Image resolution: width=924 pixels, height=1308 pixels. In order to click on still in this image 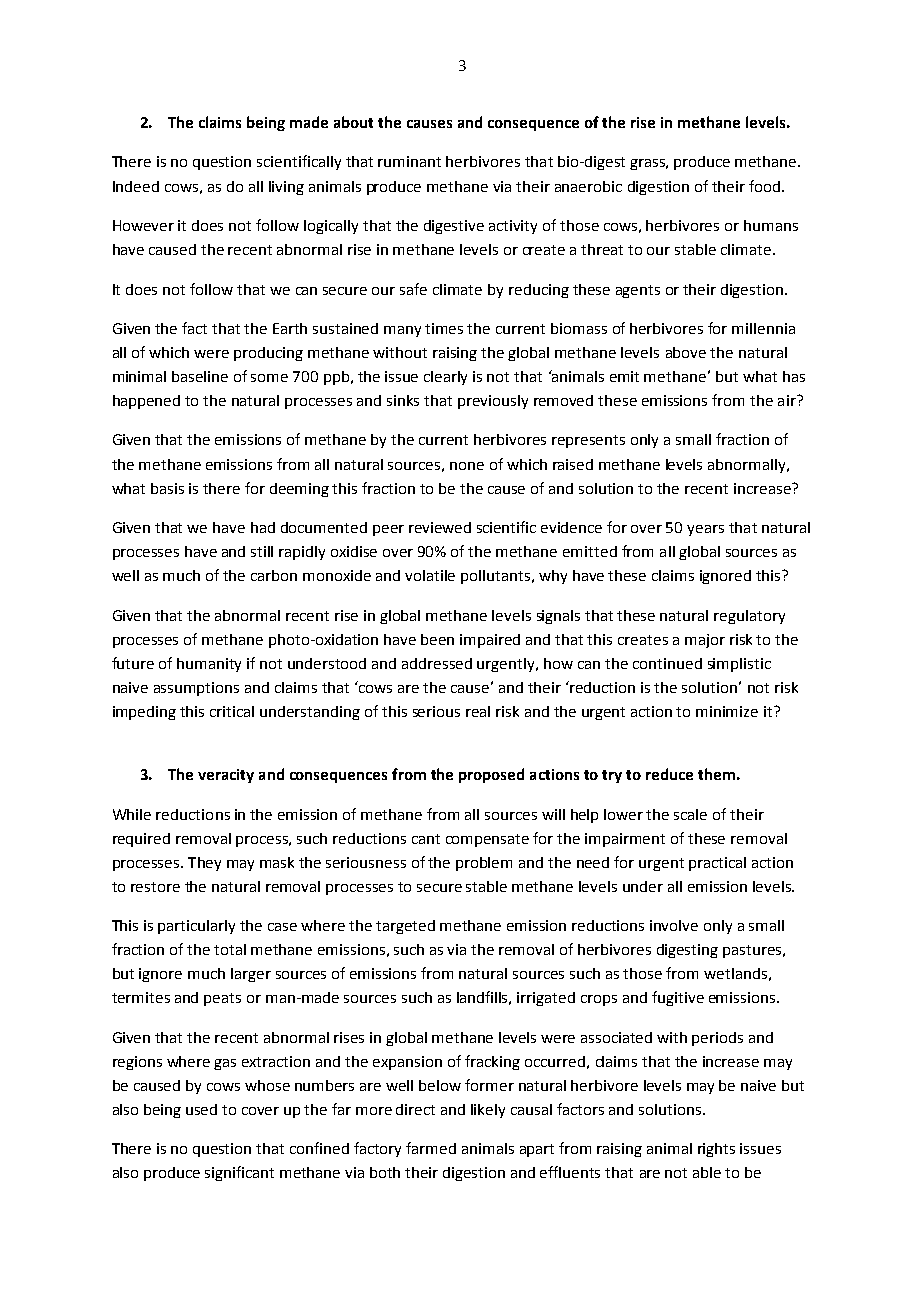, I will do `click(262, 551)`.
